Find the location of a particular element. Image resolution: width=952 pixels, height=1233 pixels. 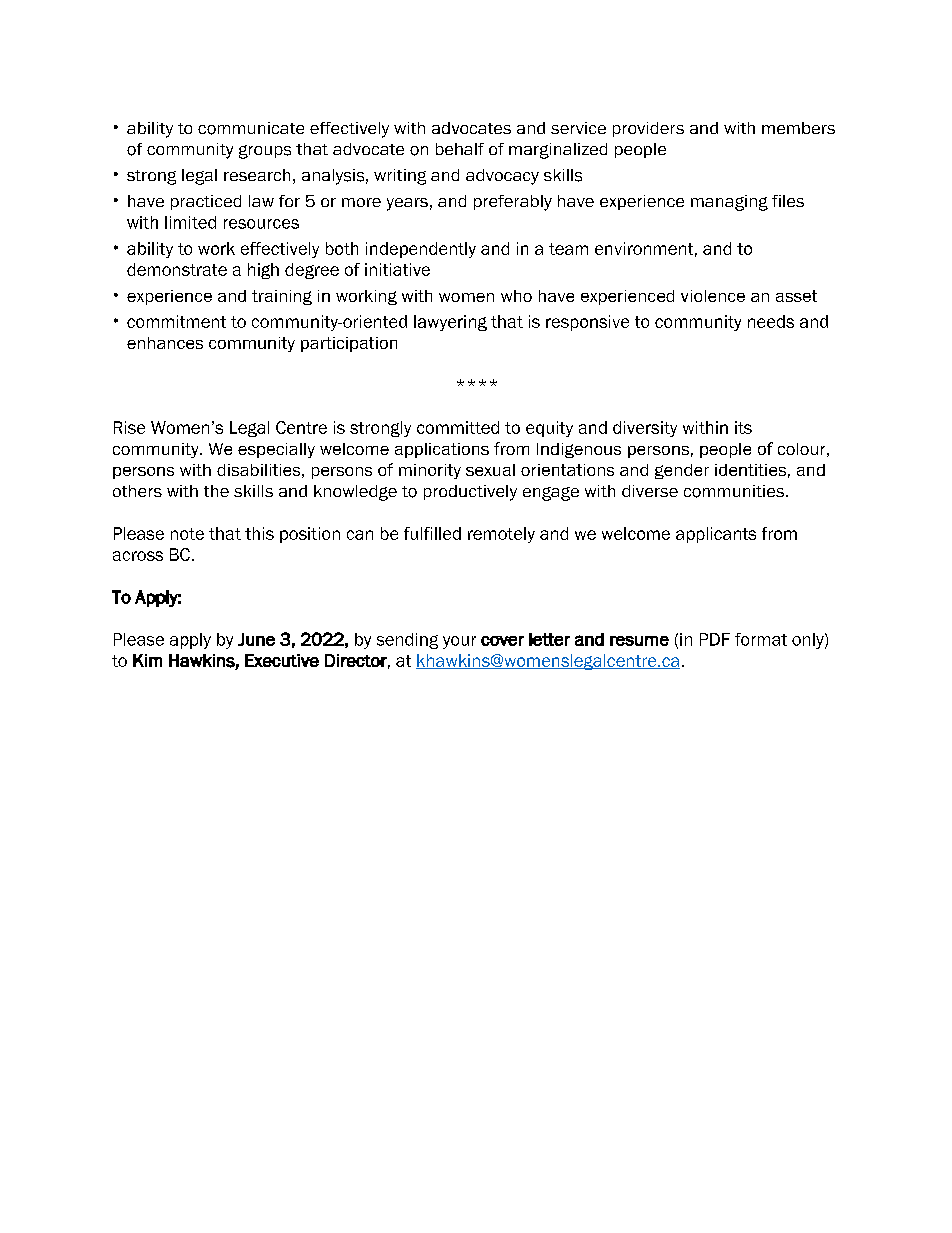

managing is located at coordinates (729, 203).
